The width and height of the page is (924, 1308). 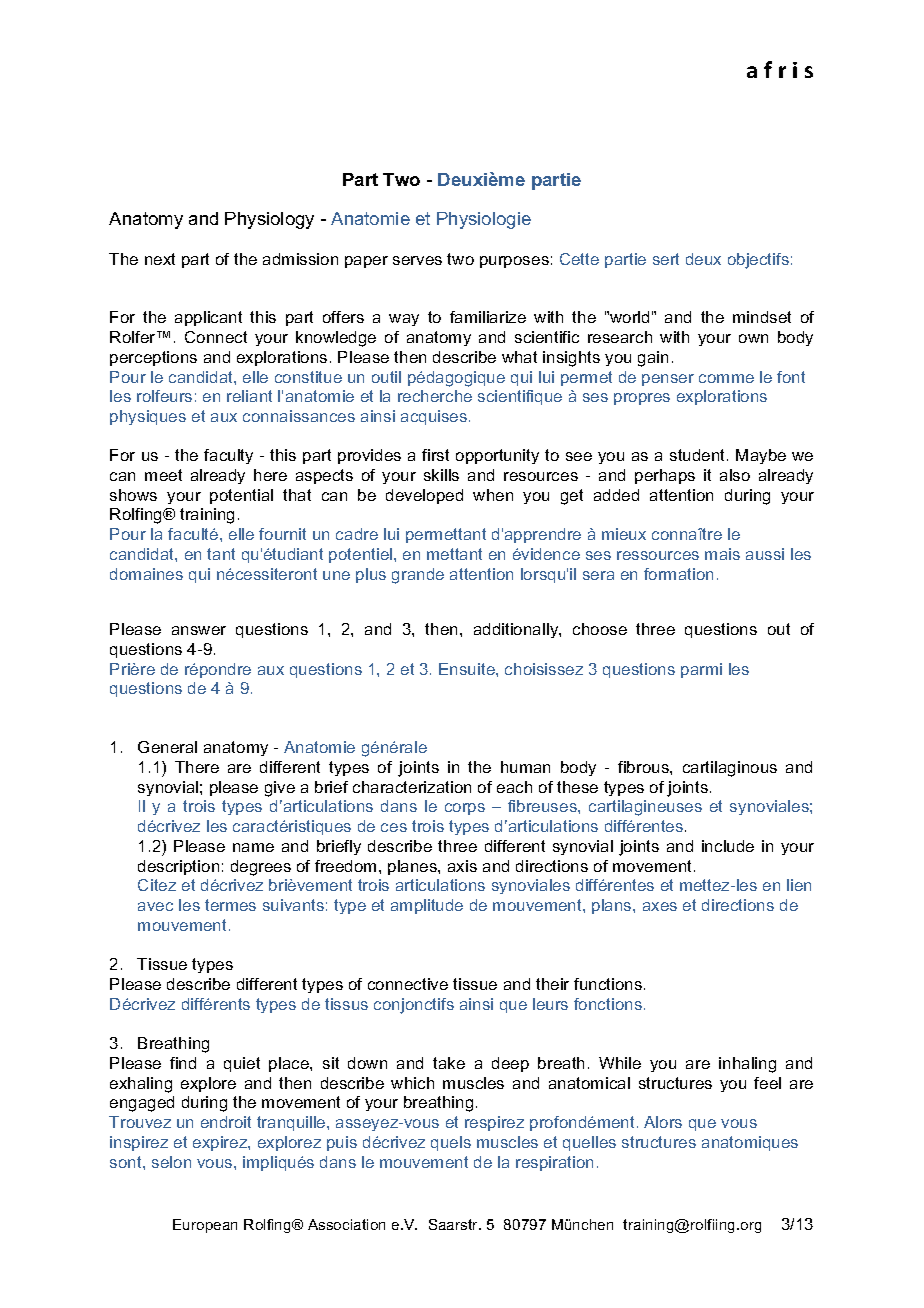 I want to click on human, so click(x=525, y=767).
